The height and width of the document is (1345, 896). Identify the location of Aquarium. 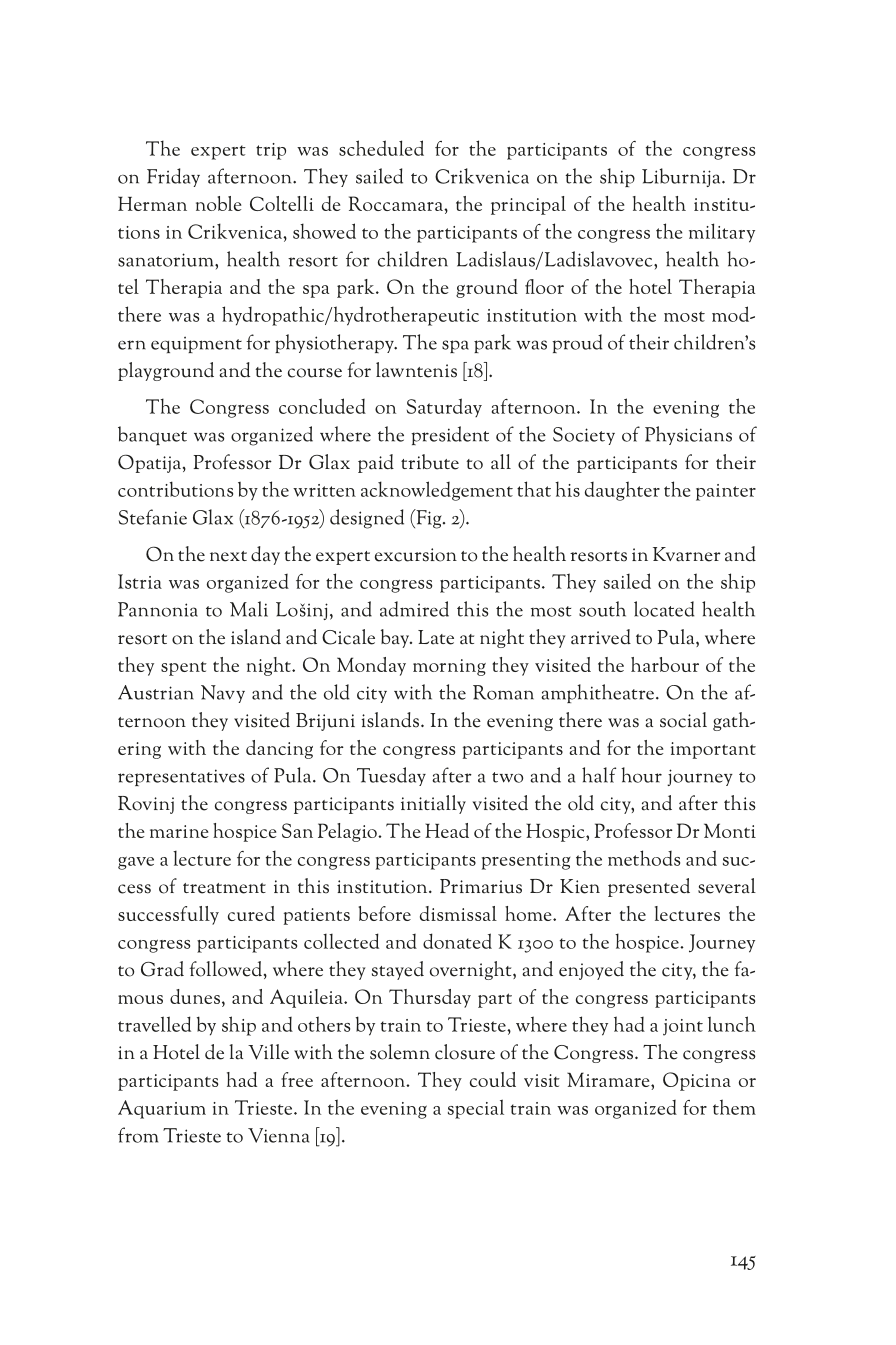
(162, 1109).
